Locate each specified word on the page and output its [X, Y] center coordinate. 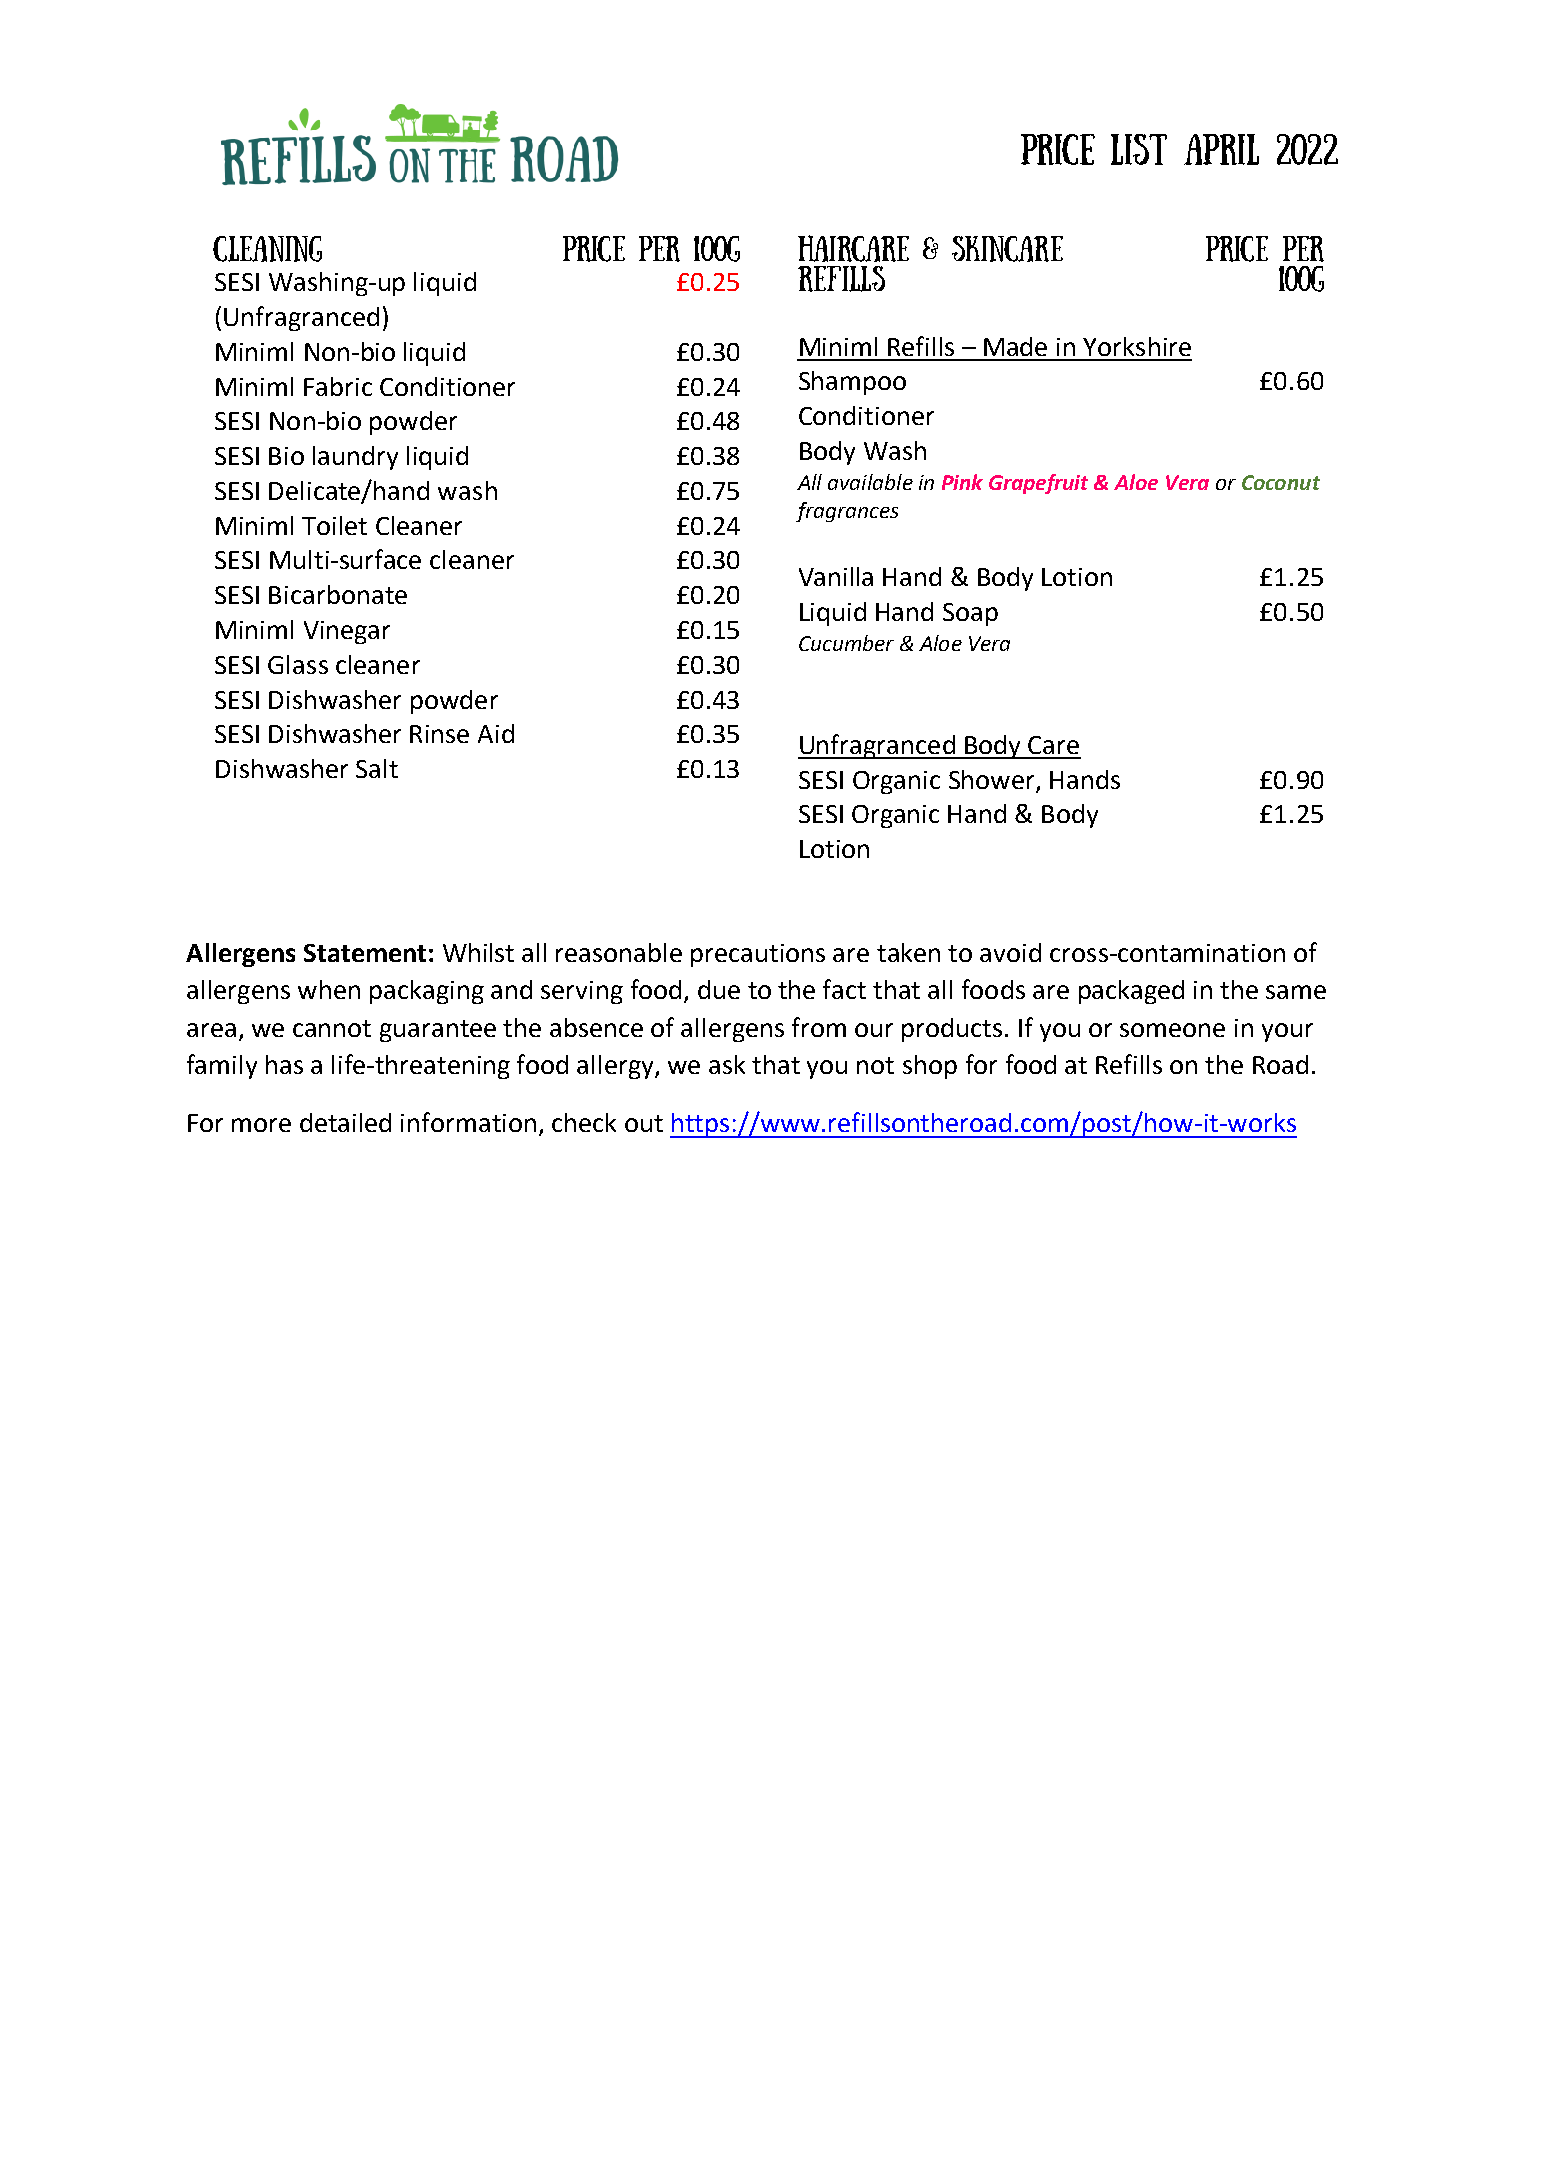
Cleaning [267, 249]
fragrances [847, 512]
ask [727, 1064]
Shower [991, 779]
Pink [962, 482]
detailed [345, 1122]
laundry [355, 458]
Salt [377, 768]
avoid [1010, 952]
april [1221, 149]
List [1139, 149]
